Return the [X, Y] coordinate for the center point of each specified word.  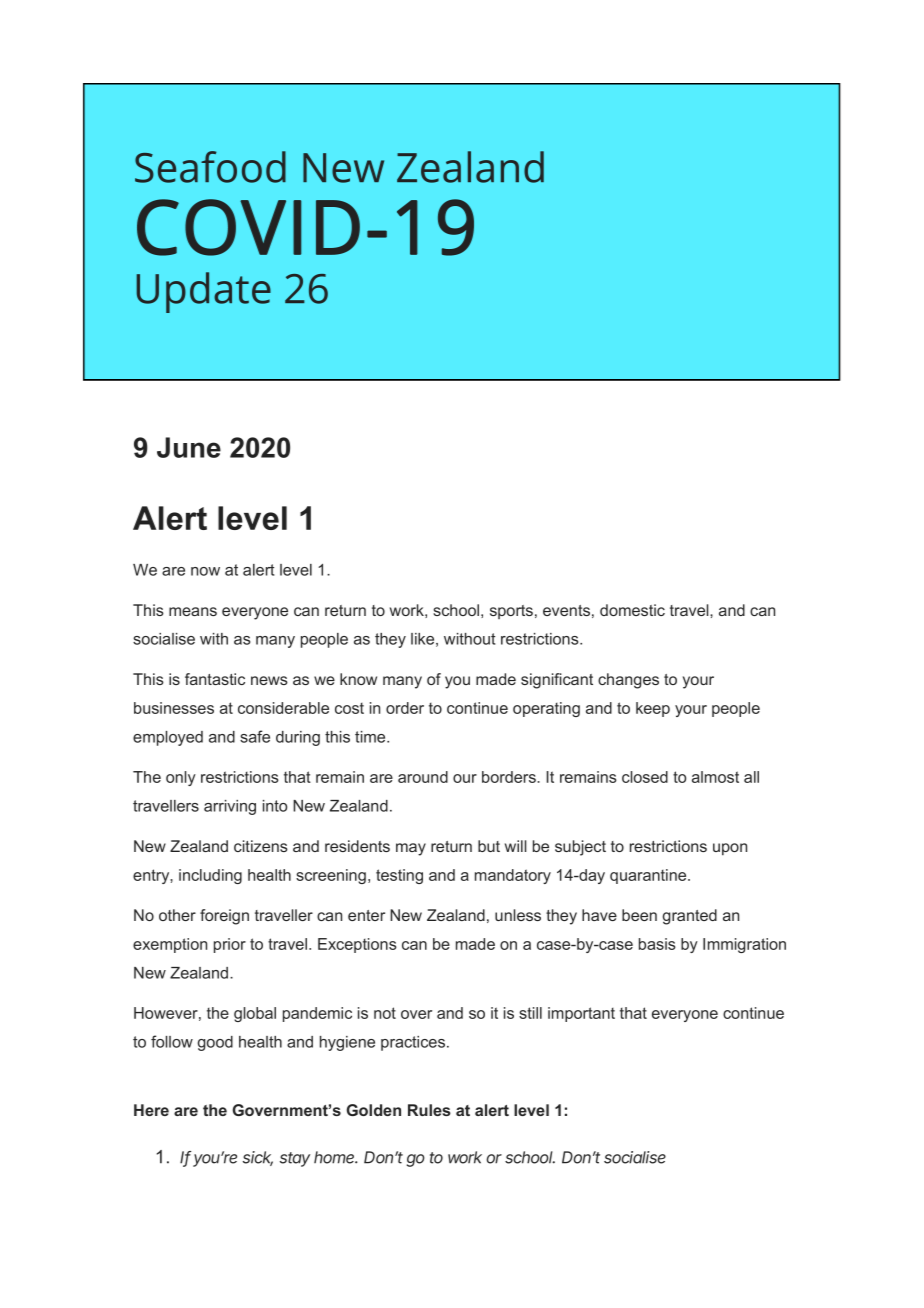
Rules [429, 1110]
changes [628, 681]
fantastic [215, 679]
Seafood [210, 167]
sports [511, 612]
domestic [632, 610]
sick [258, 1158]
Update [203, 292]
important [581, 1014]
